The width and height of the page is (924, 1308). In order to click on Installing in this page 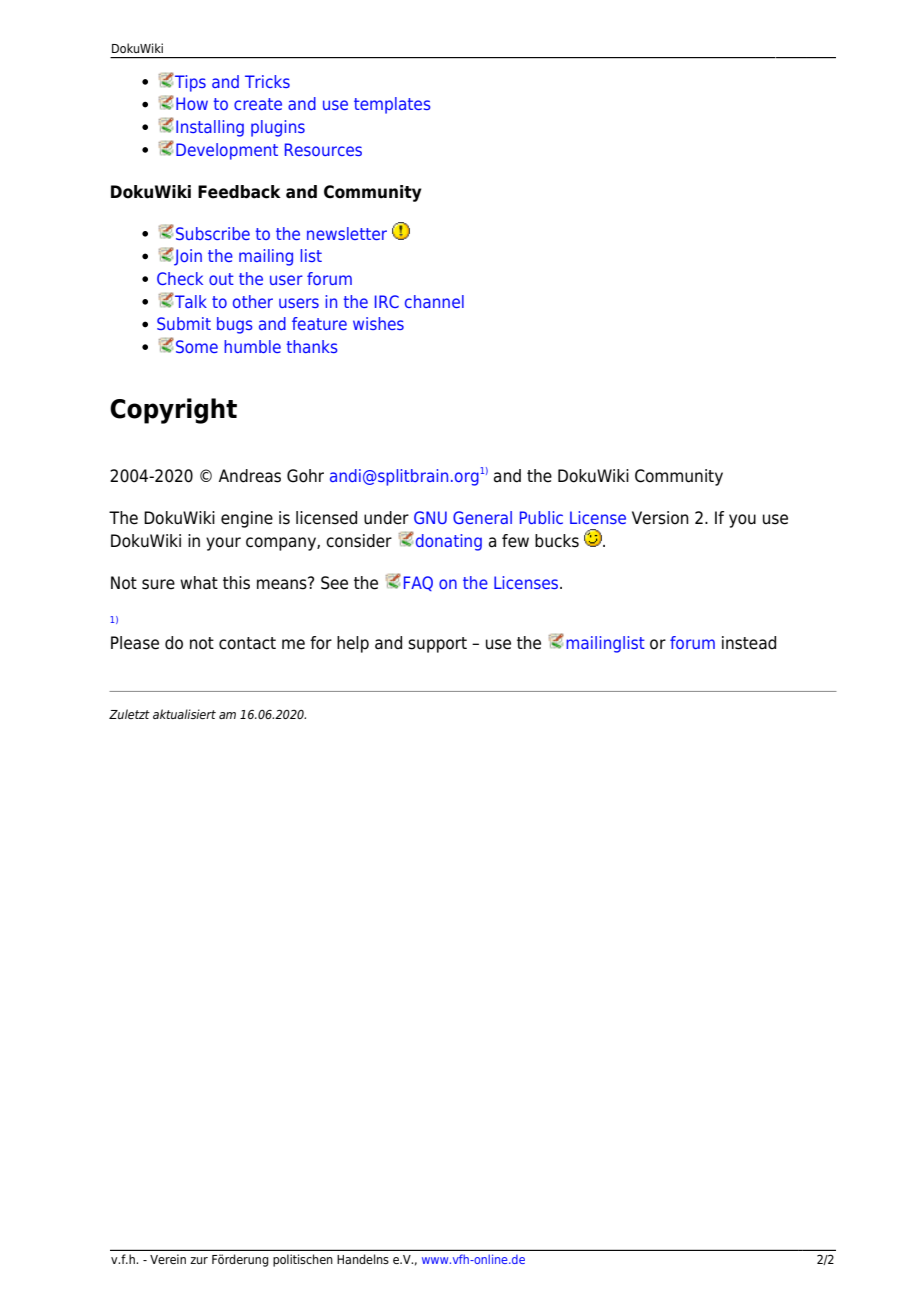, I will do `click(210, 128)`.
